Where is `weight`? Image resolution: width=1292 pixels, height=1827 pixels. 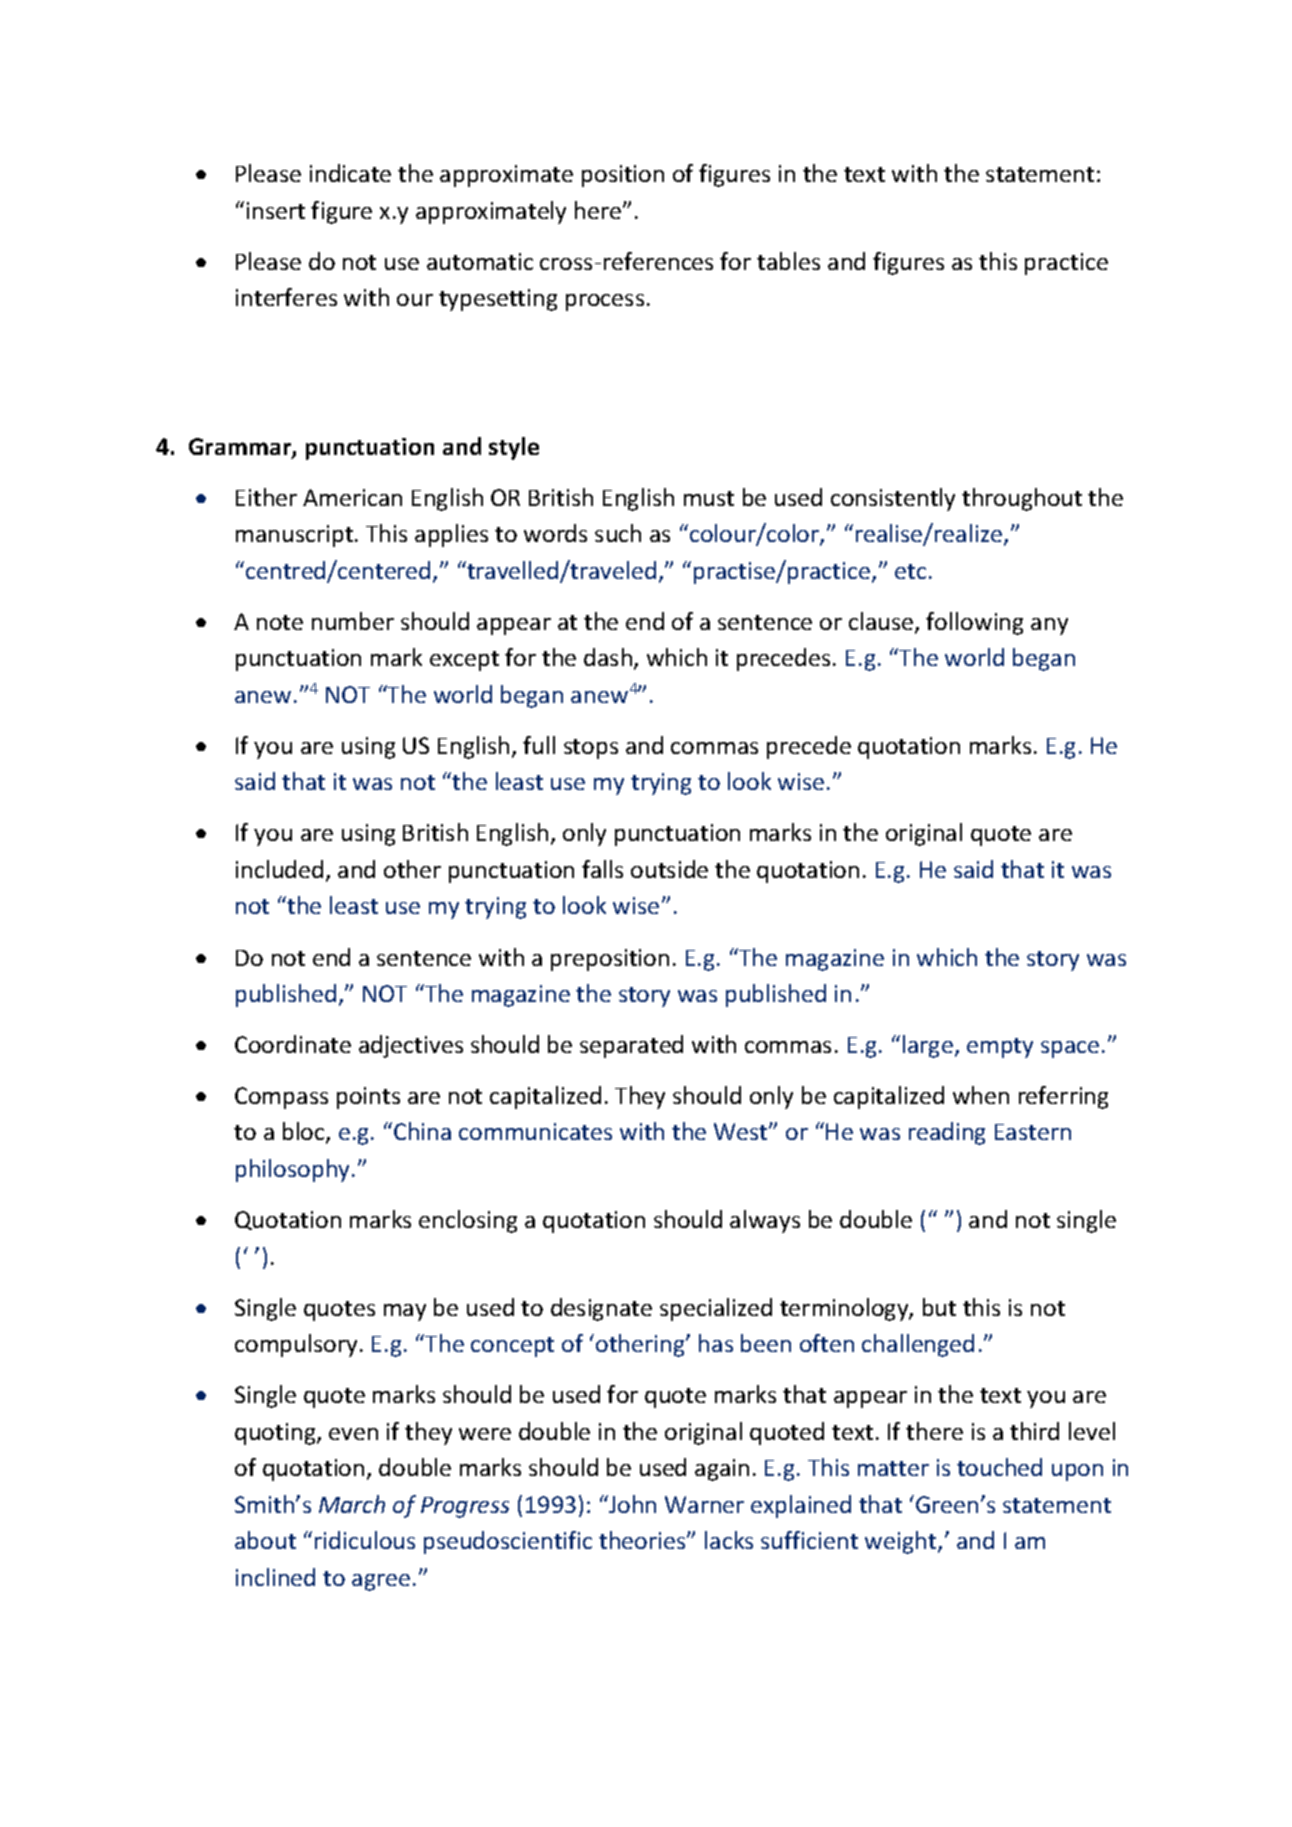
weight is located at coordinates (902, 1542).
